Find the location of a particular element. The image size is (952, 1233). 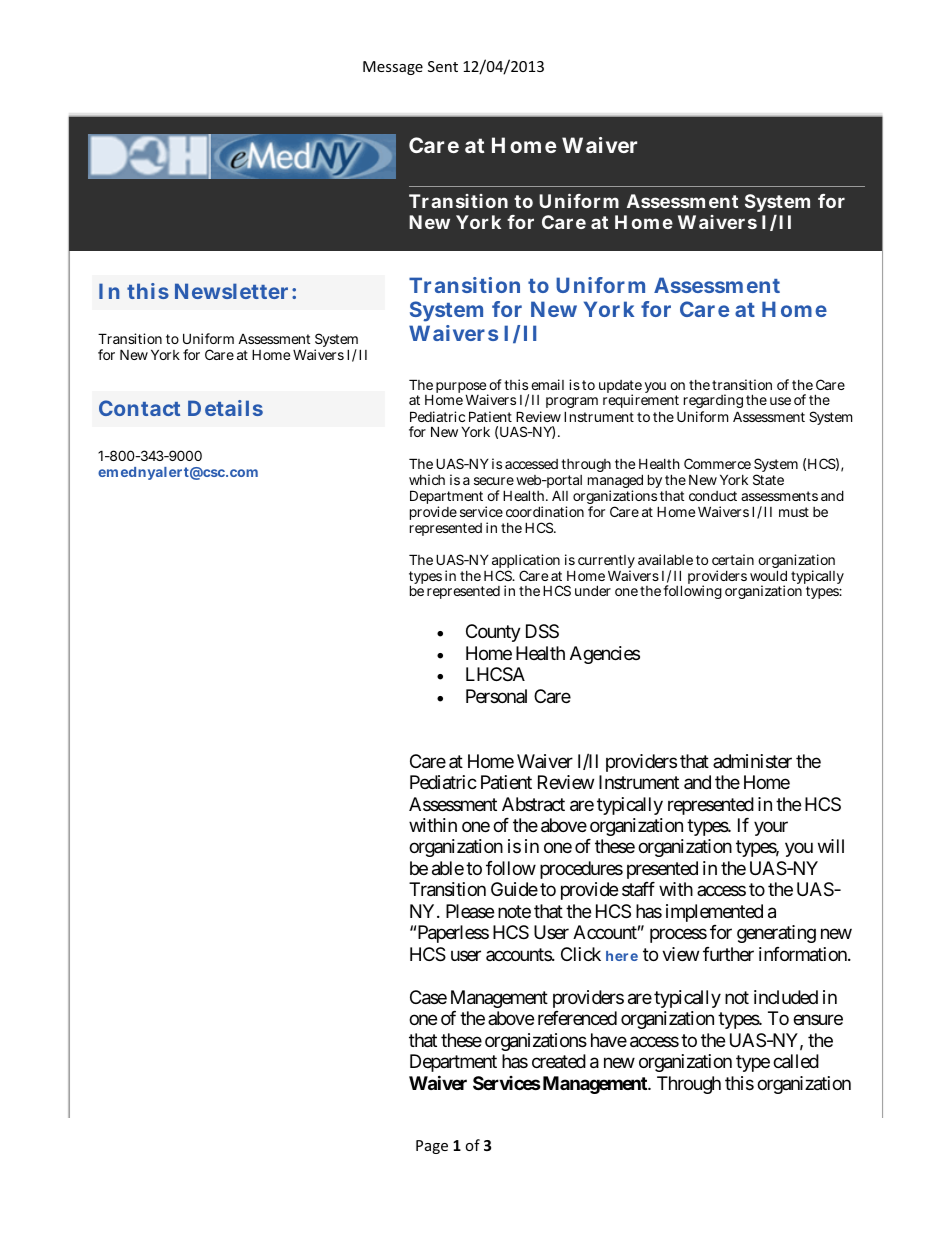

Details is located at coordinates (225, 408).
